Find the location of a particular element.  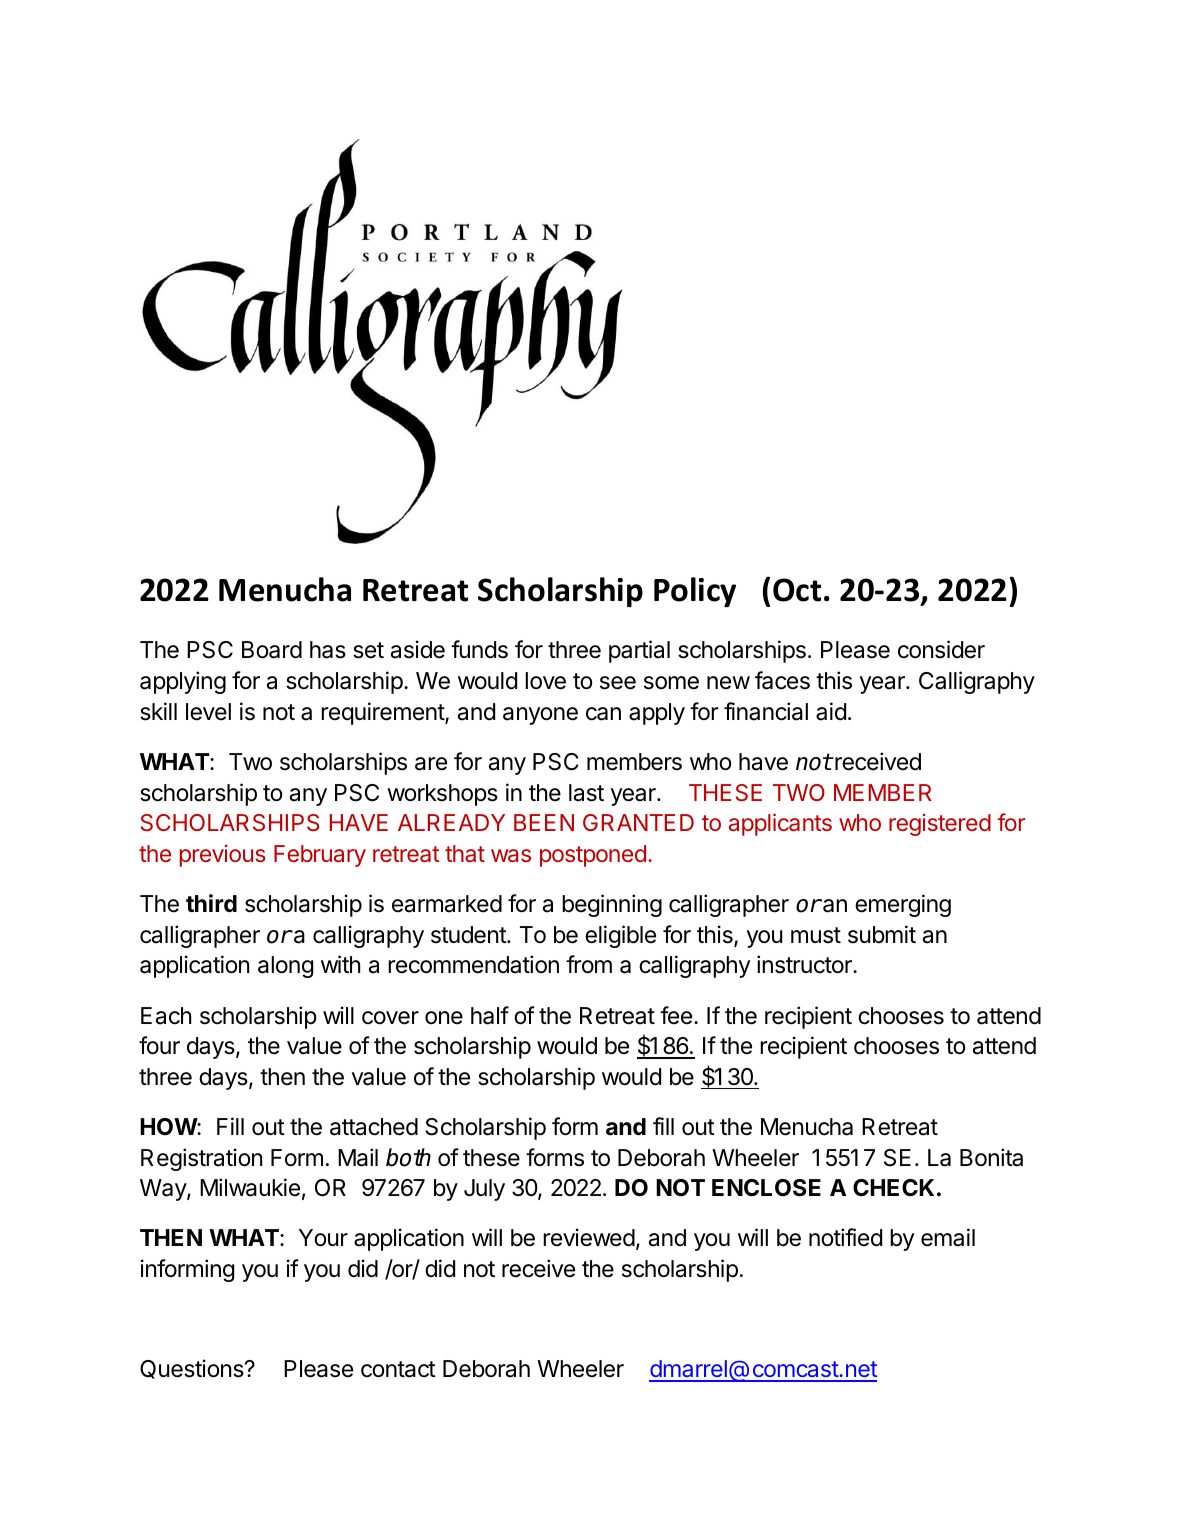

Questions is located at coordinates (193, 1369).
